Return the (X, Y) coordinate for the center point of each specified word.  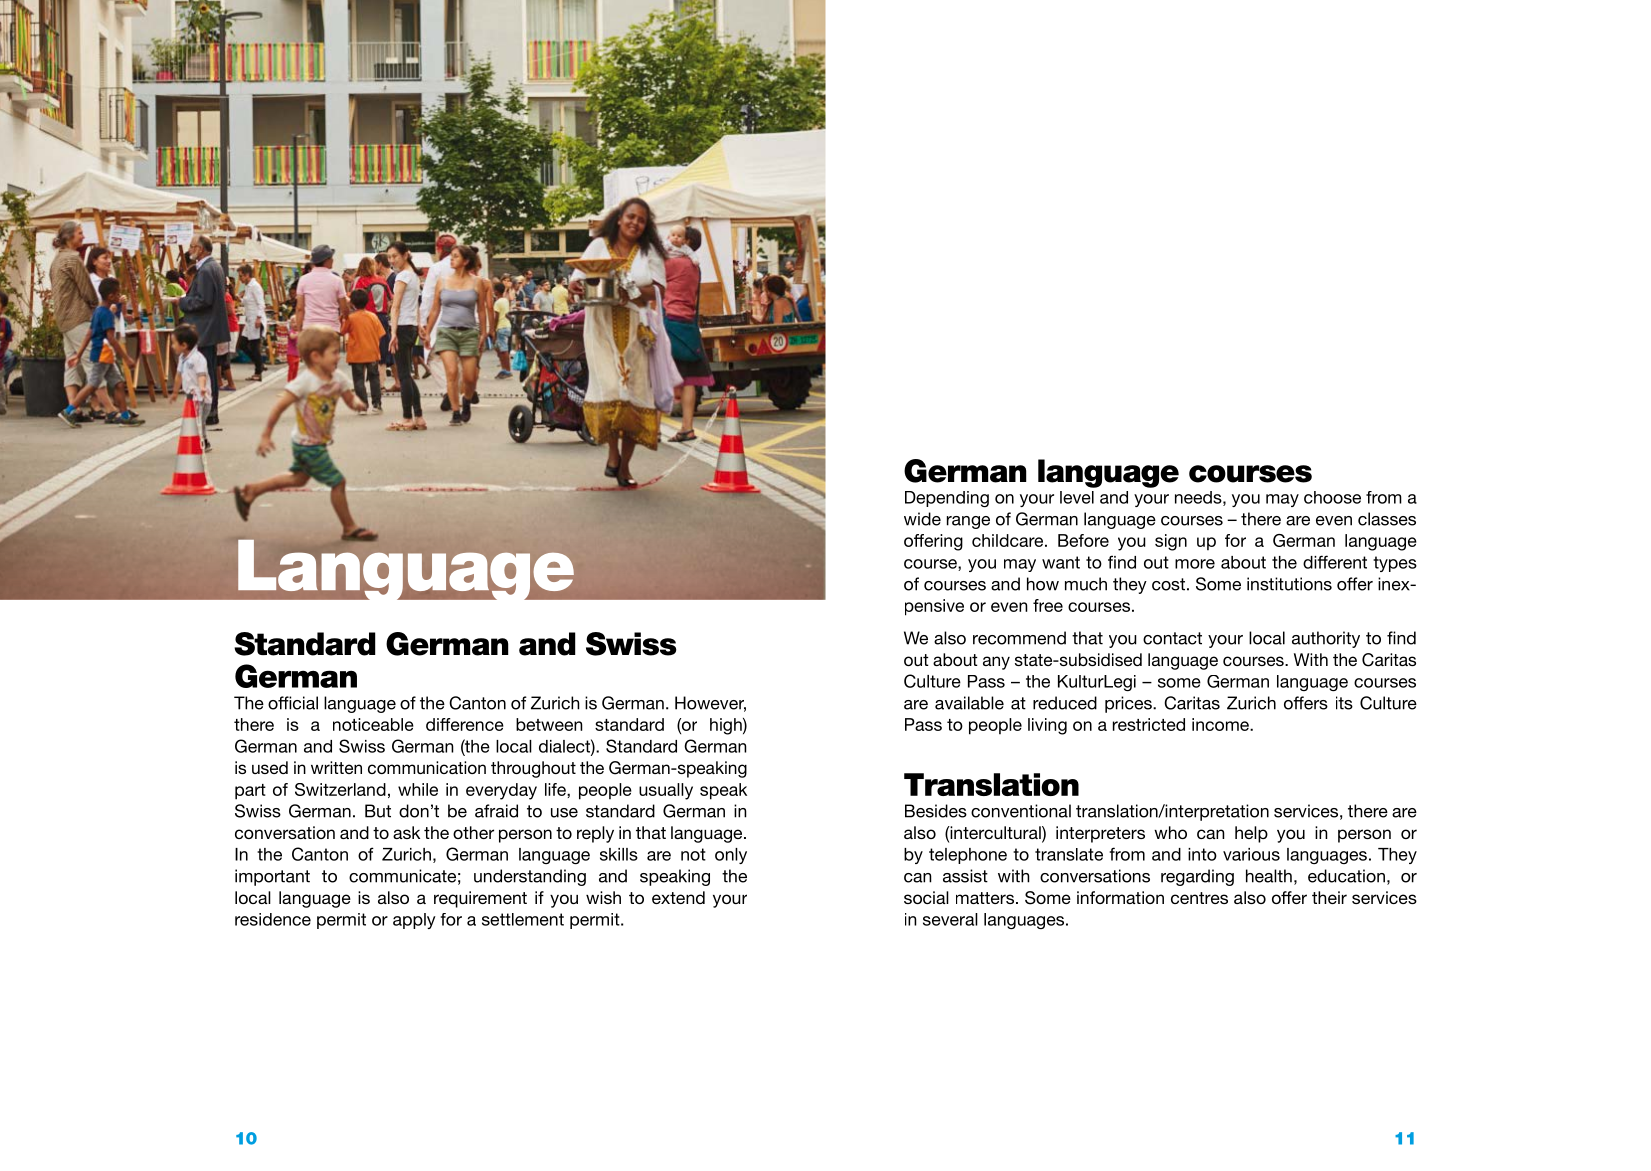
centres (1199, 898)
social (926, 897)
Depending (947, 499)
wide (922, 519)
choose (1332, 497)
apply (414, 921)
